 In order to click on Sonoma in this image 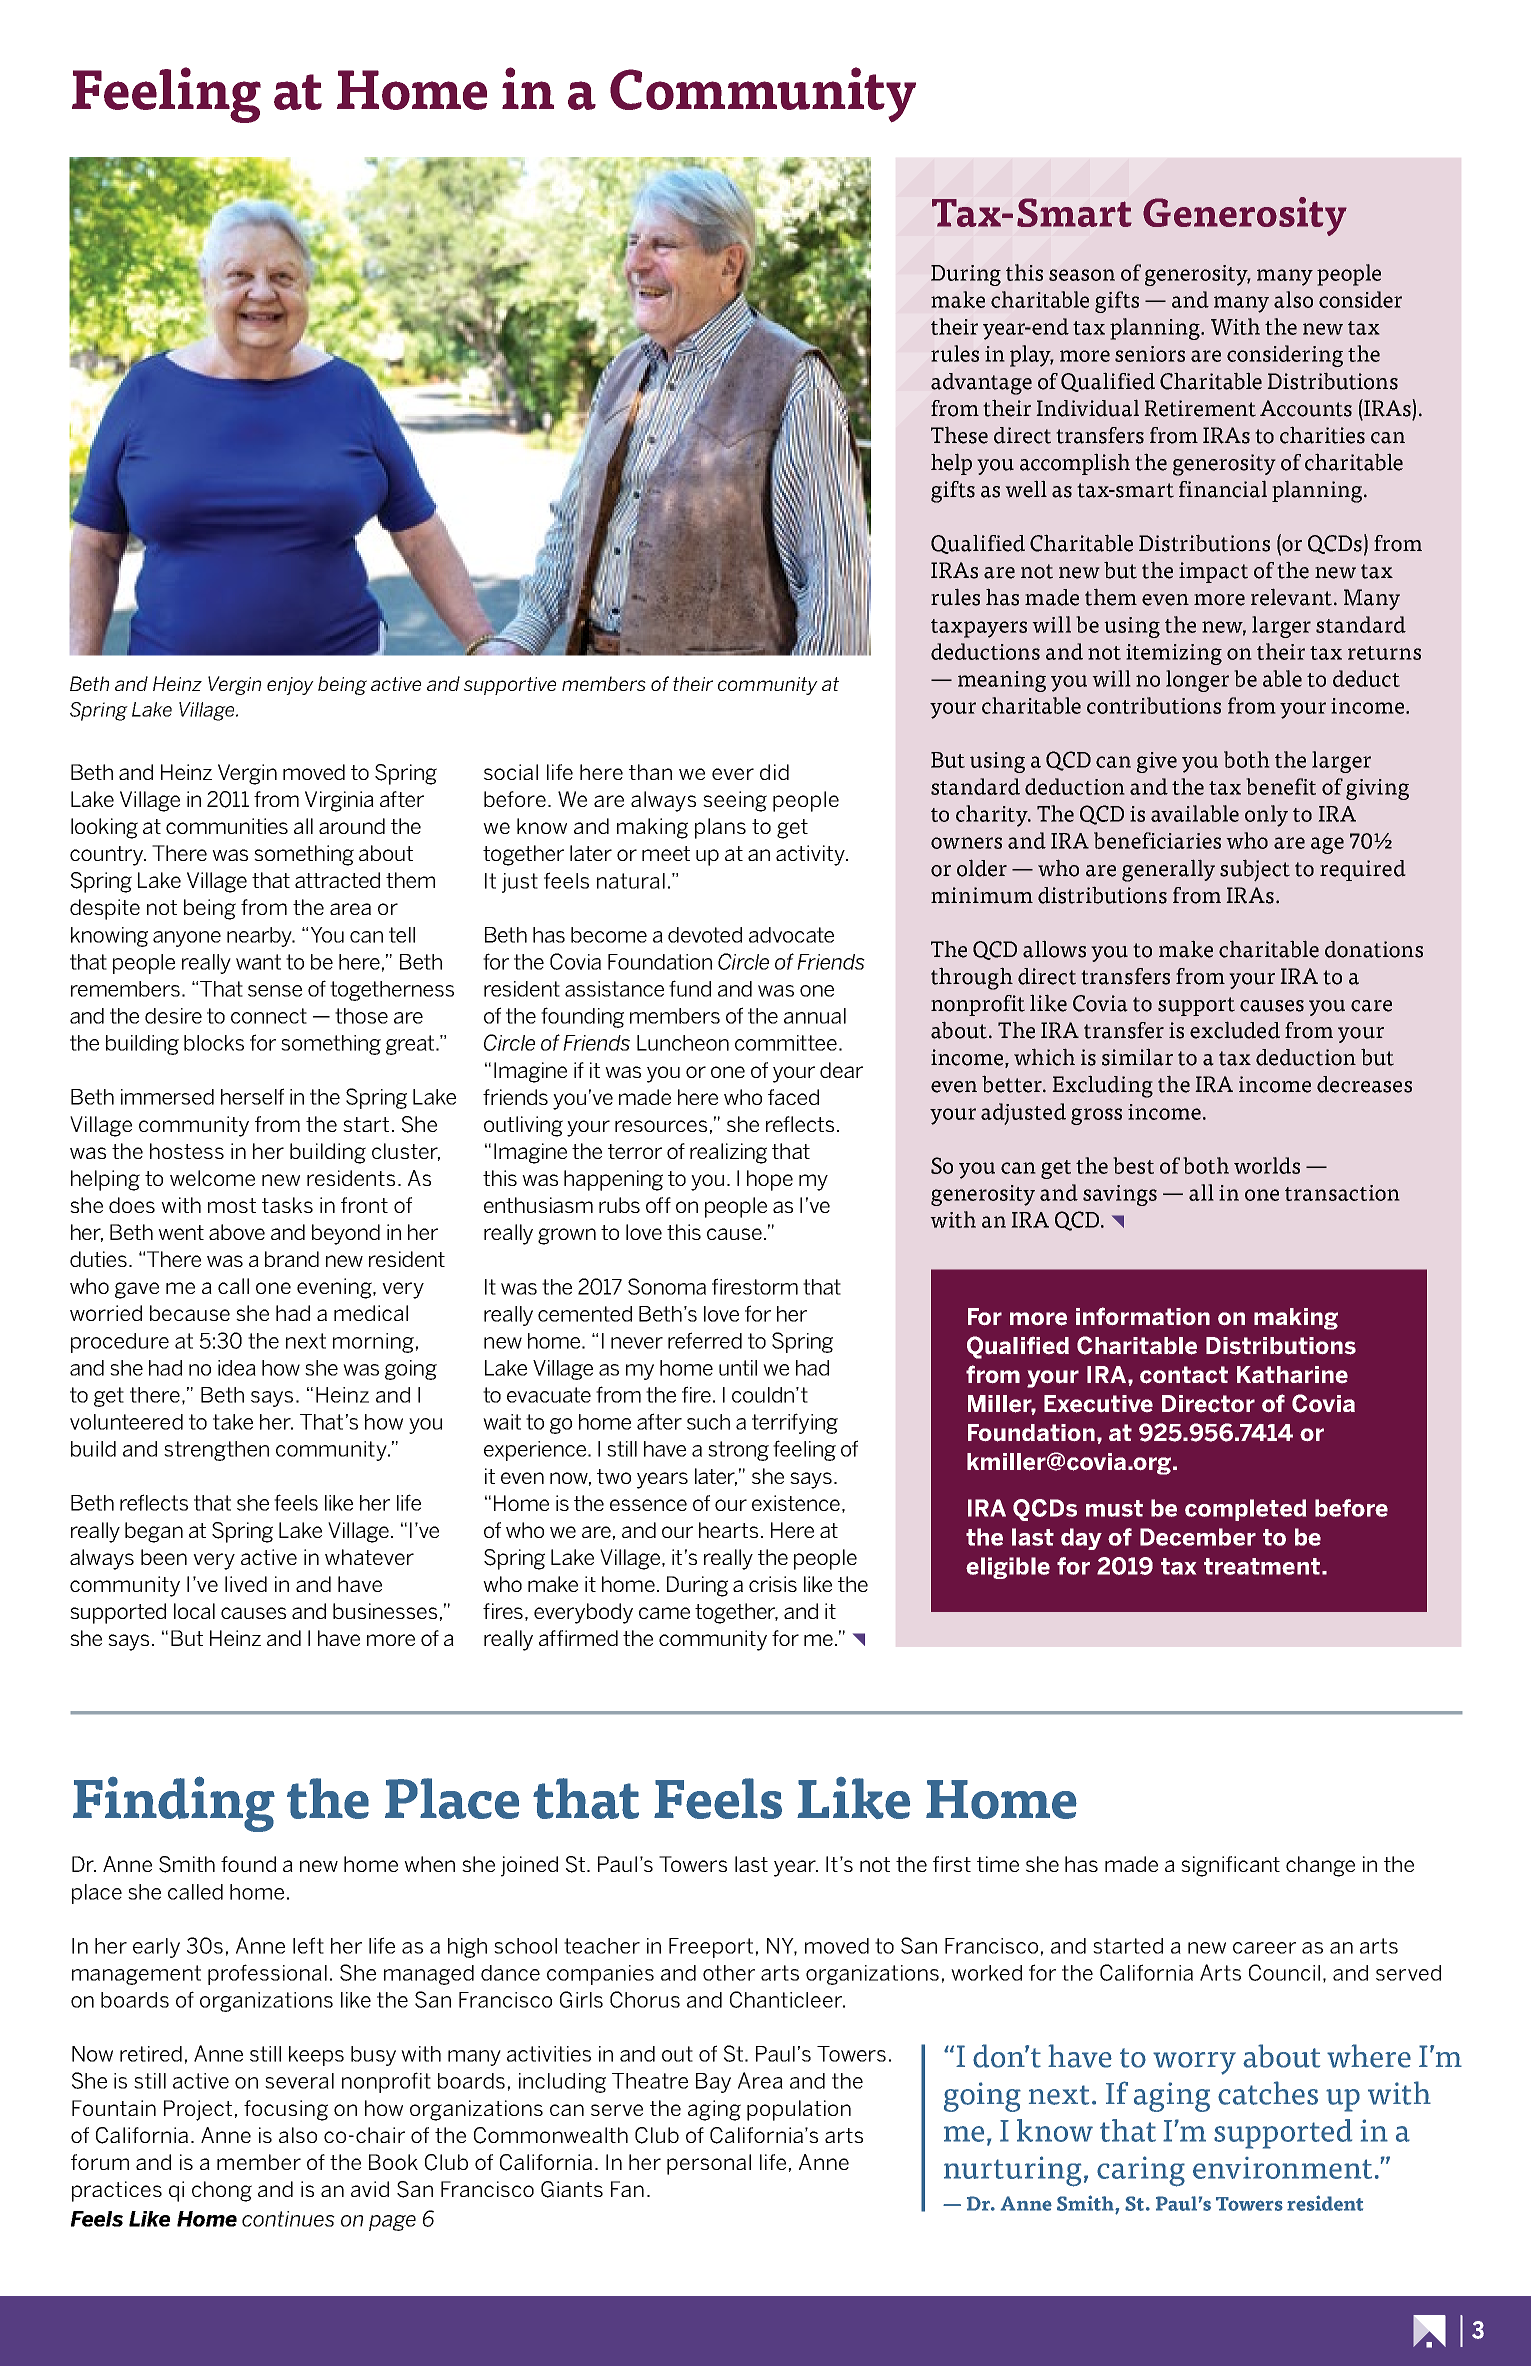, I will do `click(667, 1286)`.
